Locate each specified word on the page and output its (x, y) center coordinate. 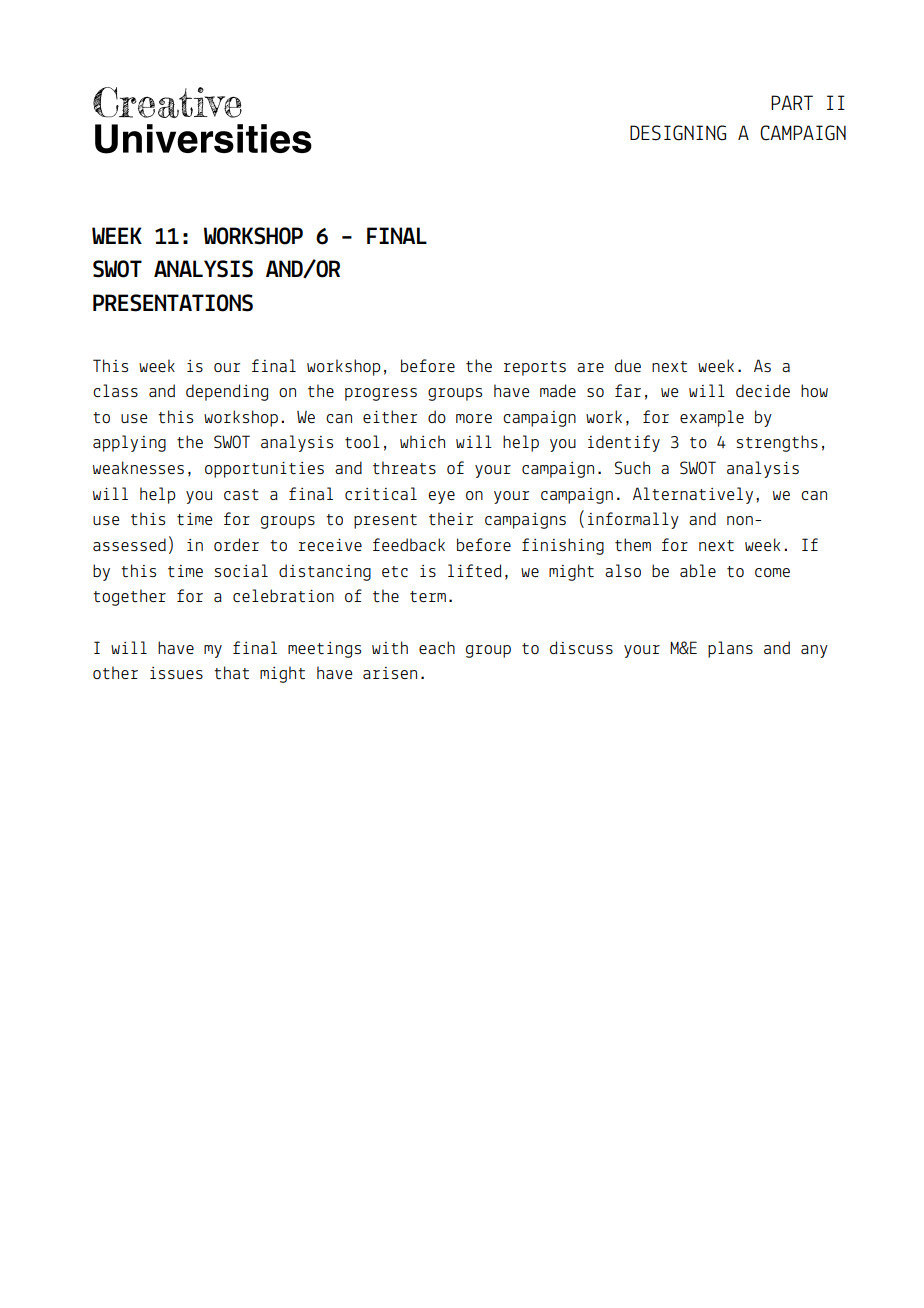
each (437, 647)
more (474, 418)
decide (763, 390)
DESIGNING (678, 133)
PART (792, 102)
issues (176, 673)
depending (227, 392)
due (628, 365)
